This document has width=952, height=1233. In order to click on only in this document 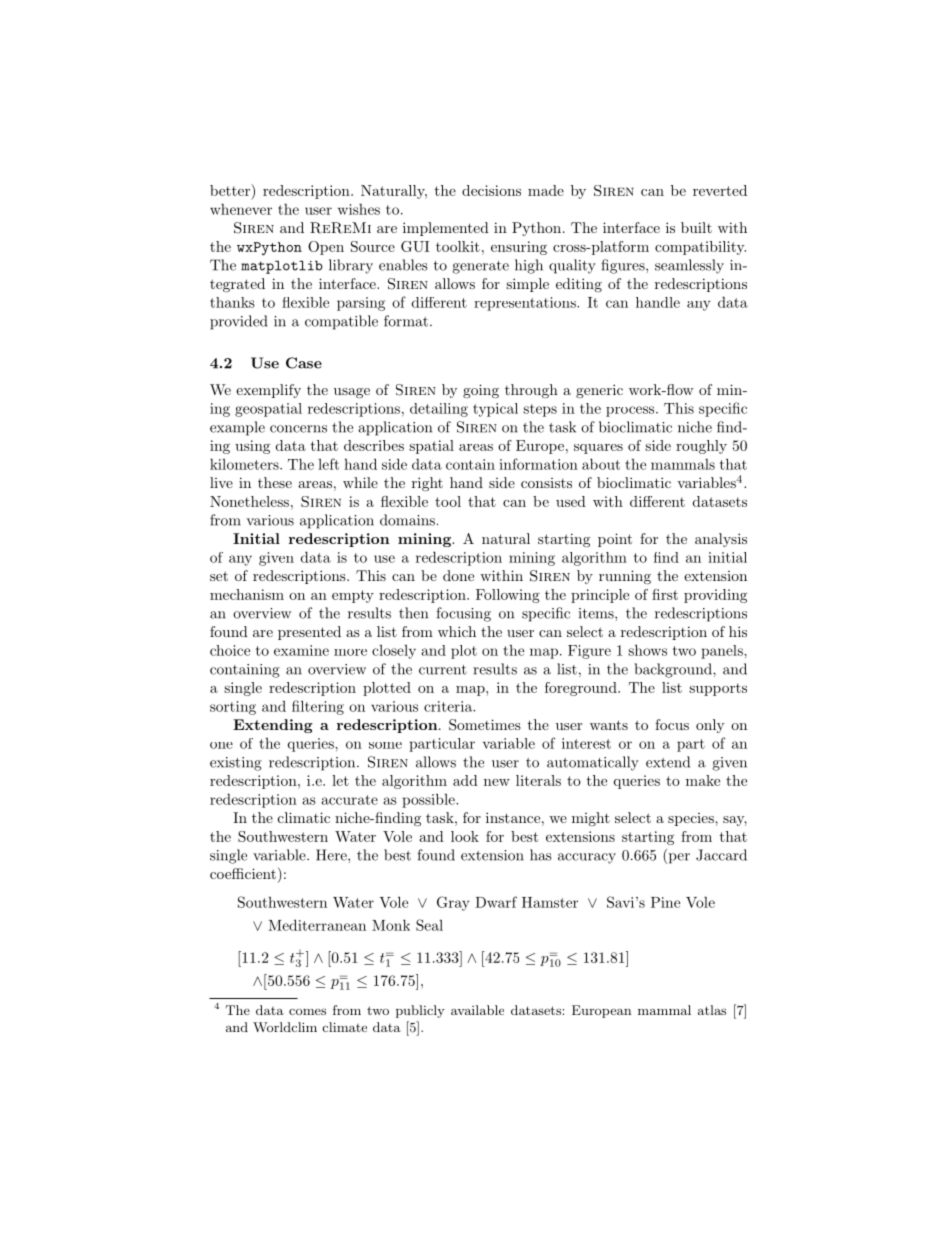, I will do `click(710, 726)`.
